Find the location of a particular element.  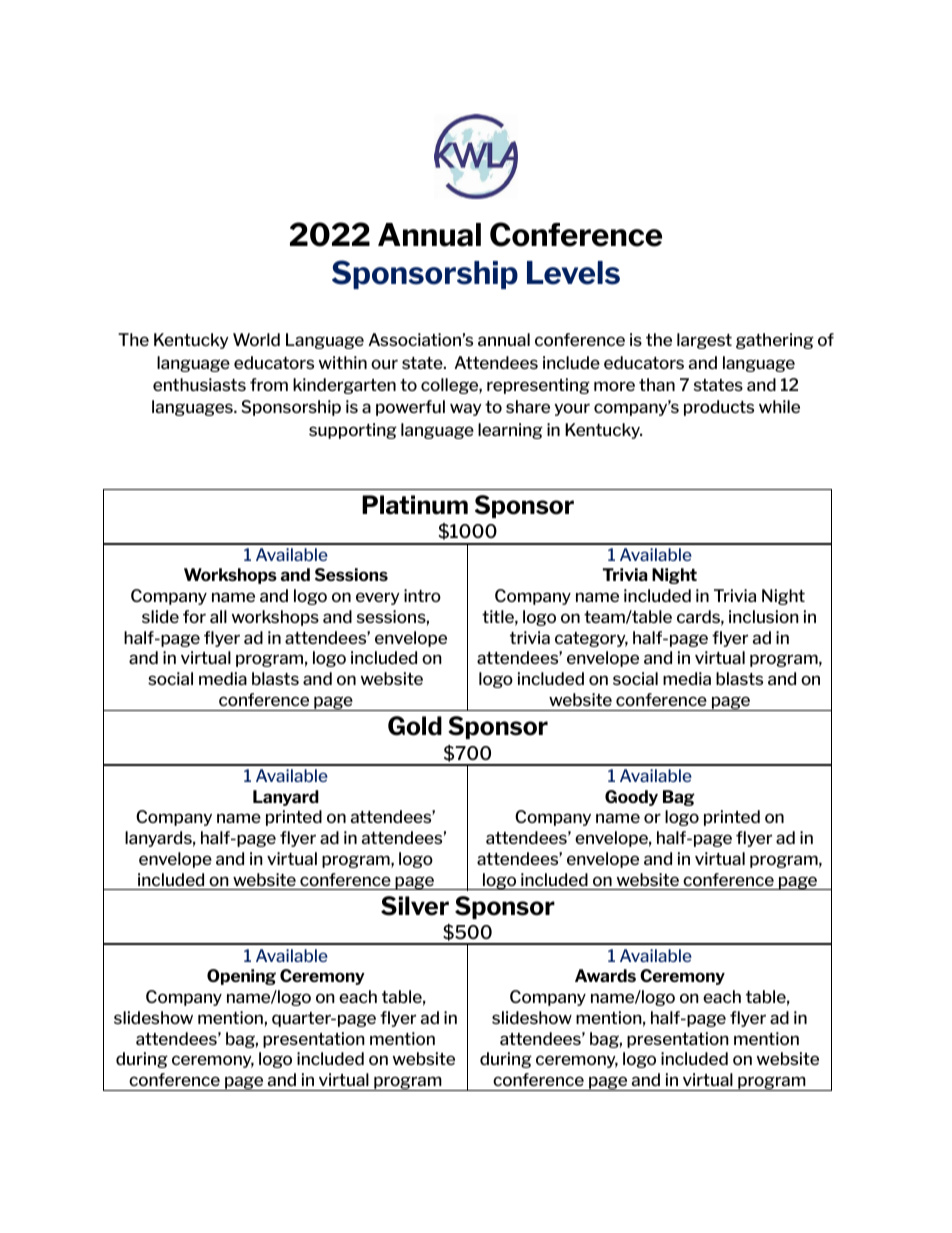

Silver is located at coordinates (415, 906).
